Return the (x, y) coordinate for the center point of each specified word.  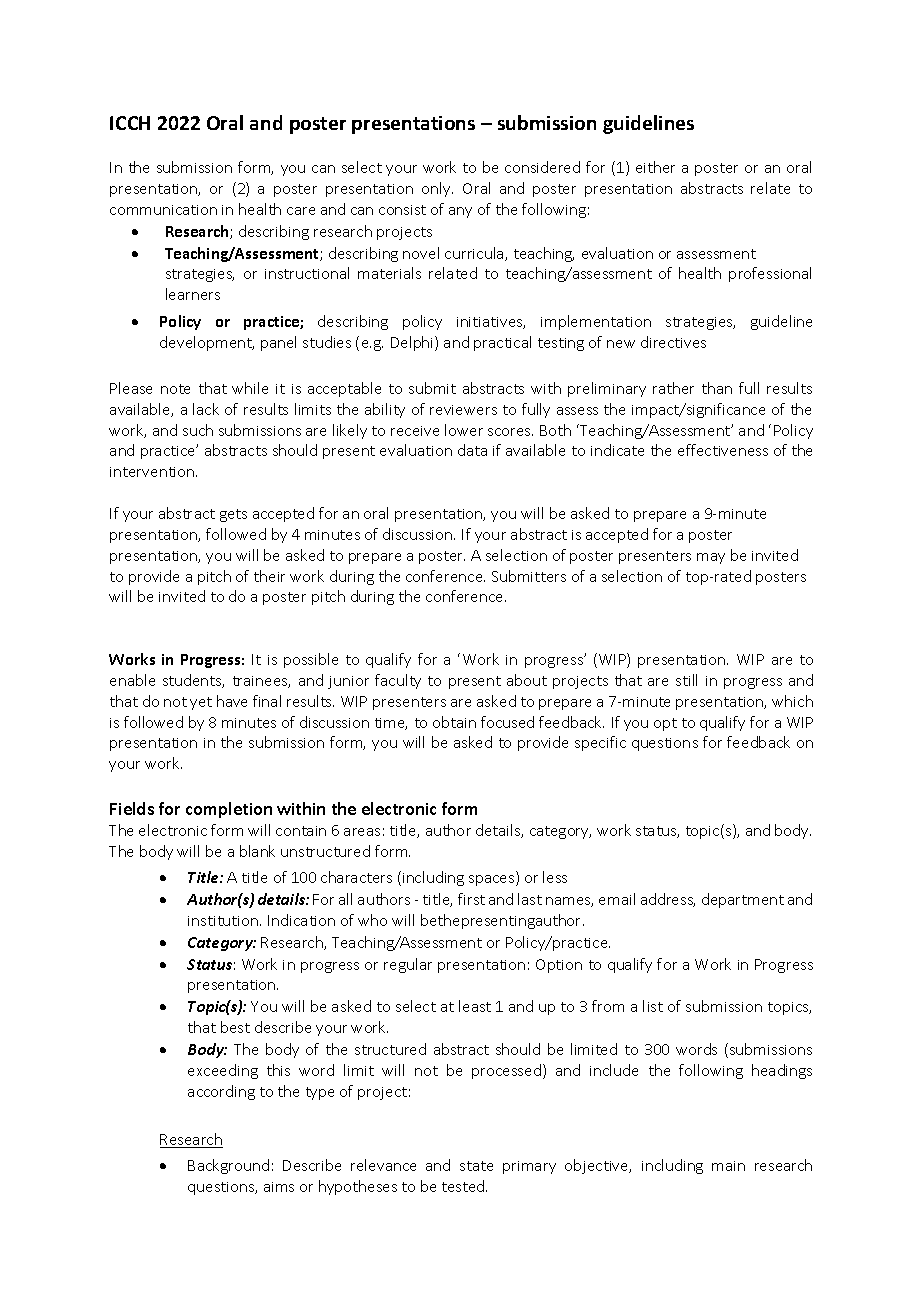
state (476, 1166)
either (655, 167)
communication (163, 210)
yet (201, 703)
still (686, 680)
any (460, 212)
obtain (454, 722)
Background (228, 1166)
